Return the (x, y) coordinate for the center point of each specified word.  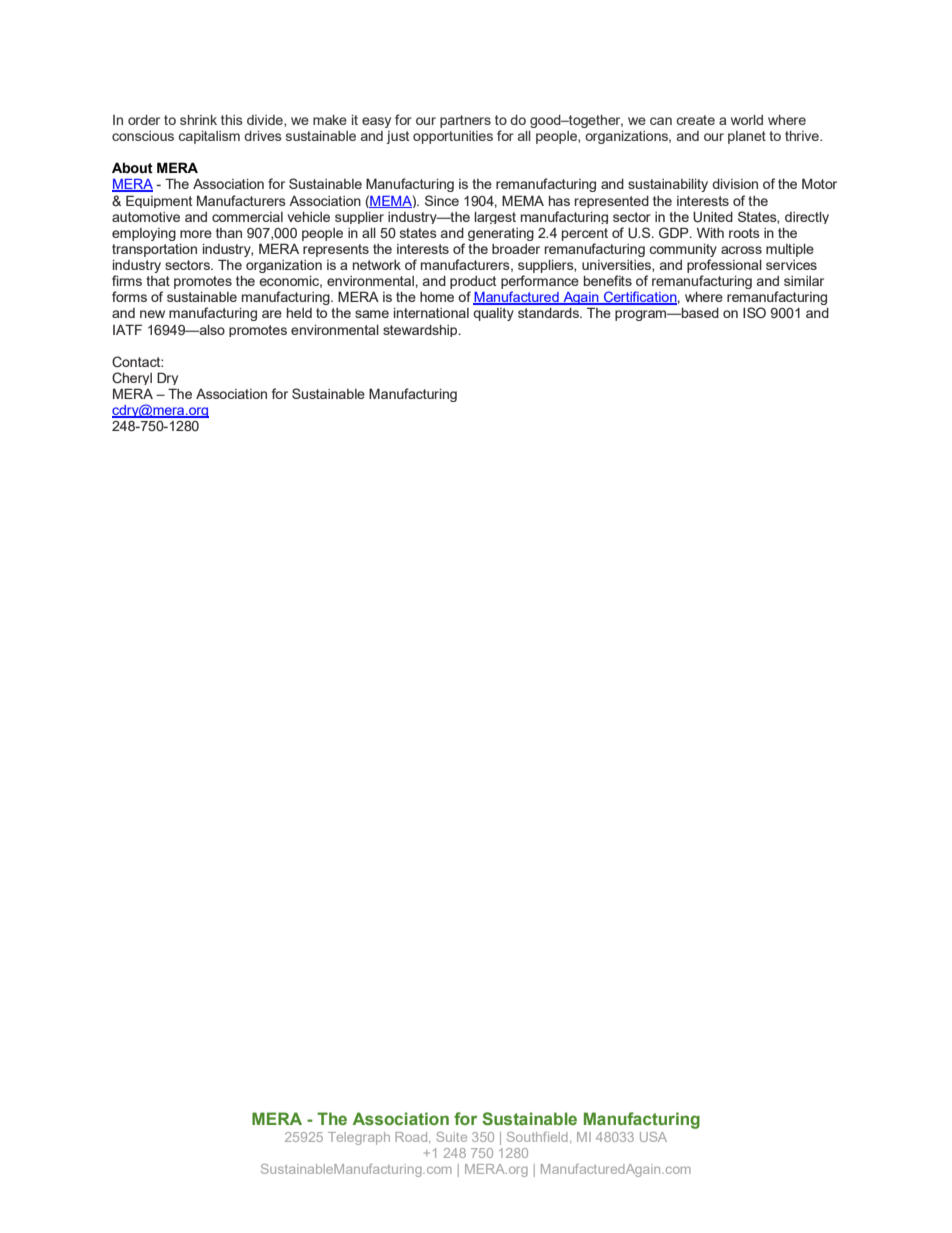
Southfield (537, 1137)
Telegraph (359, 1138)
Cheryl (132, 378)
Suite (451, 1137)
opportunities (453, 137)
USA (653, 1137)
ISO (754, 312)
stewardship (421, 331)
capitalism (209, 137)
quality (493, 314)
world (747, 120)
